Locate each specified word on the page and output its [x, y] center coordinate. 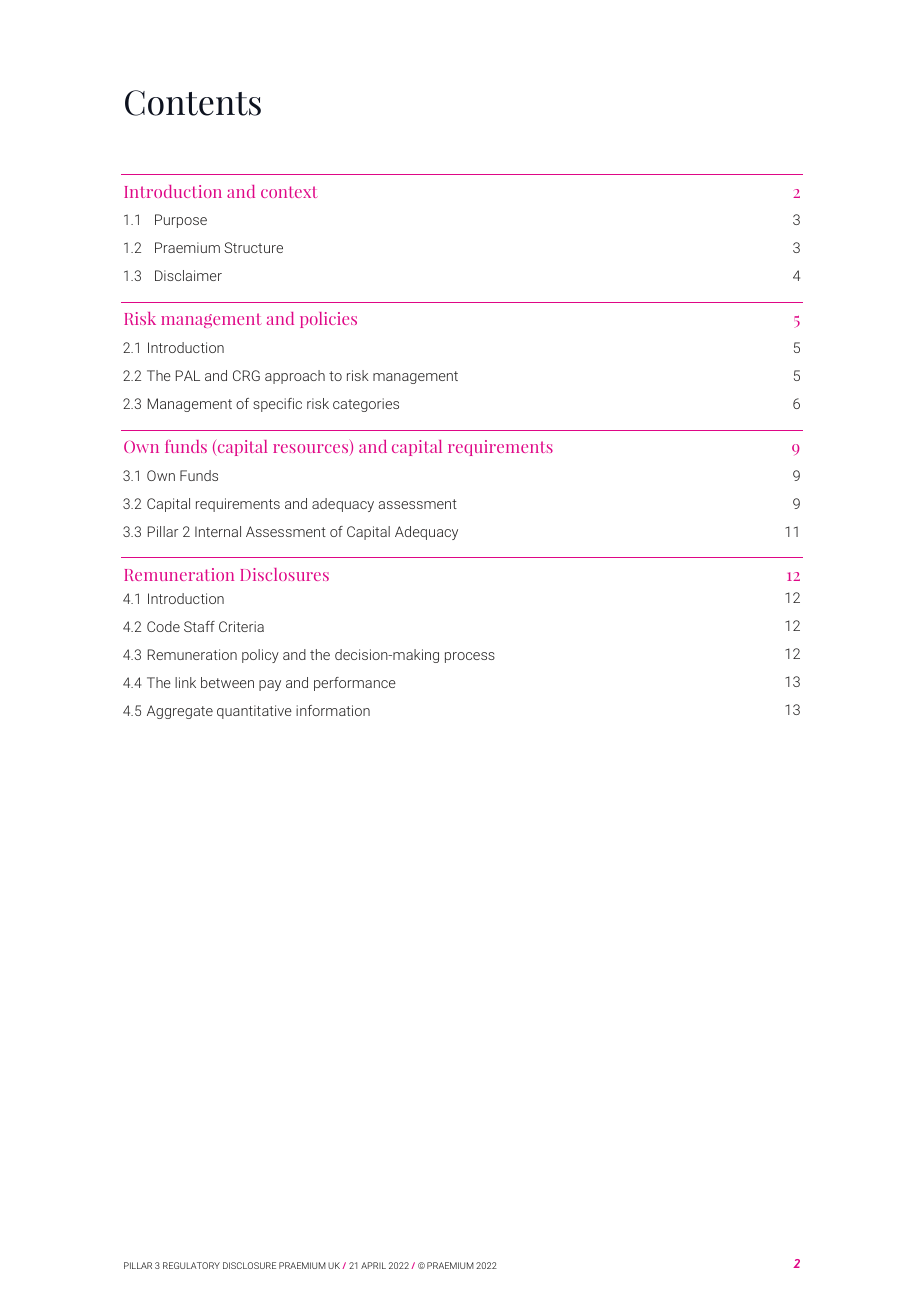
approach [295, 377]
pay [270, 685]
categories [366, 405]
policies [328, 320]
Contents [193, 103]
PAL [188, 375]
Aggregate [180, 712]
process [470, 657]
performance [355, 684]
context [289, 192]
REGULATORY [191, 1265]
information [333, 710]
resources [312, 450]
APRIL [373, 1265]
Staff [199, 626]
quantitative [254, 712]
